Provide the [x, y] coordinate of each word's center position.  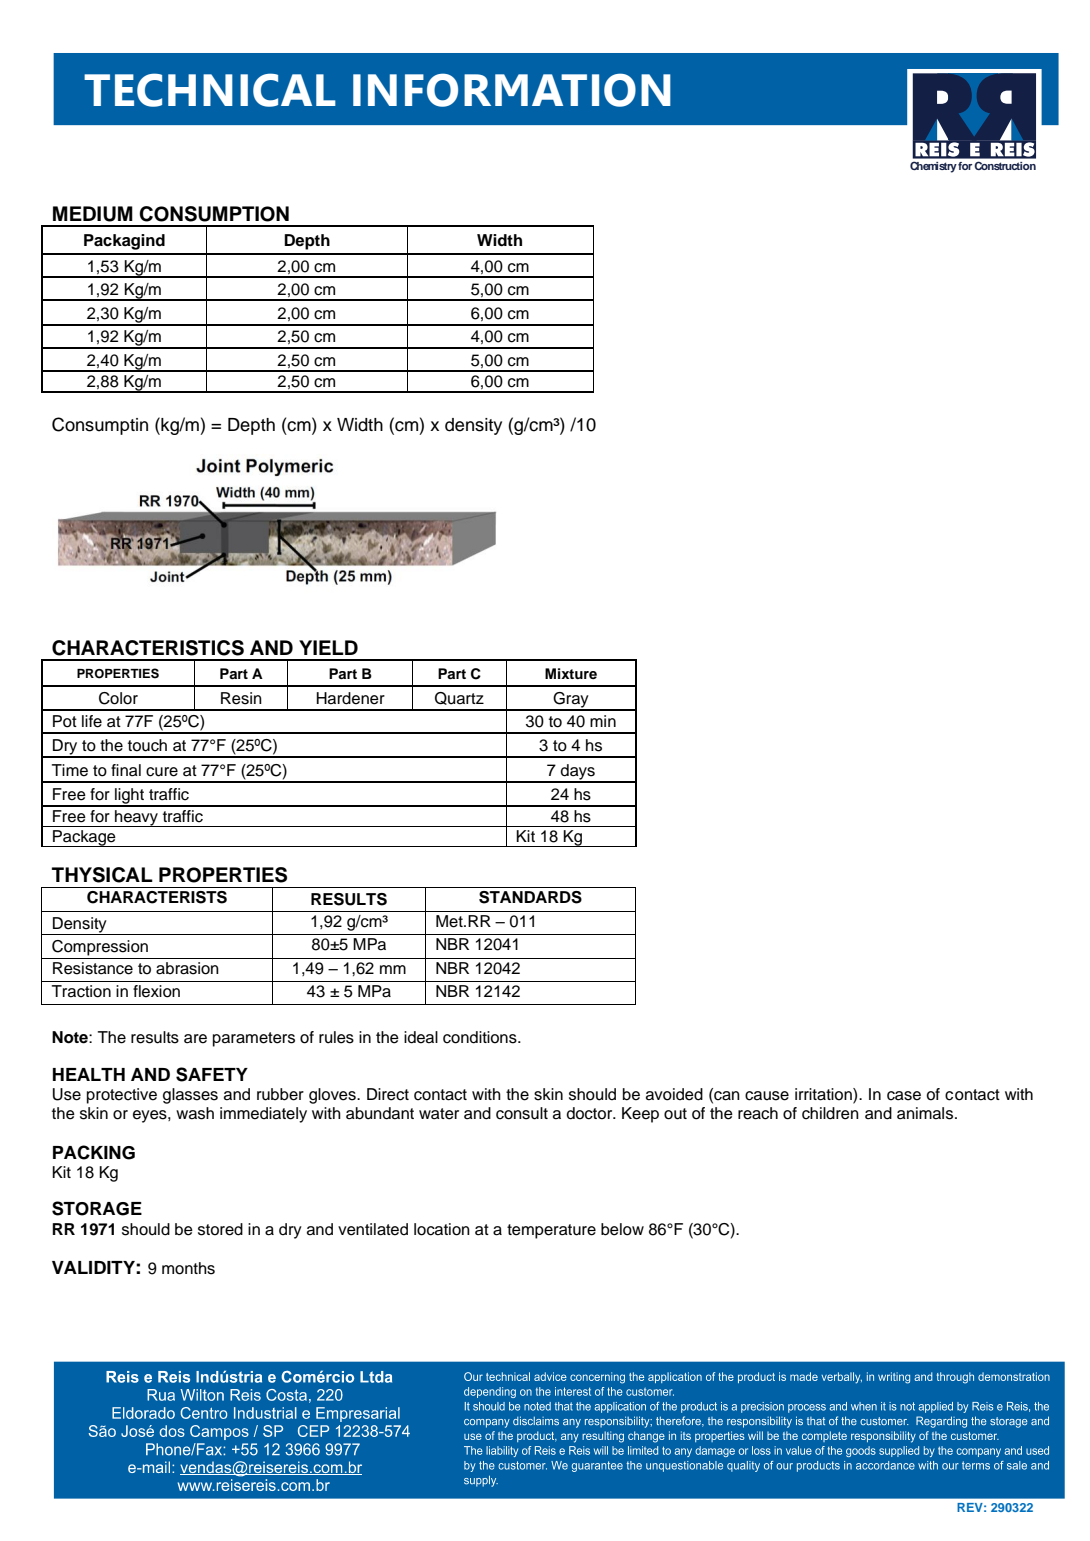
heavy [136, 818]
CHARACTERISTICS [148, 648]
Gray [571, 701]
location [442, 1229]
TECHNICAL [210, 90]
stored [220, 1229]
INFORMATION [512, 90]
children [830, 1113]
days [578, 773]
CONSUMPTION [214, 214]
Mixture [571, 673]
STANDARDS [530, 897]
